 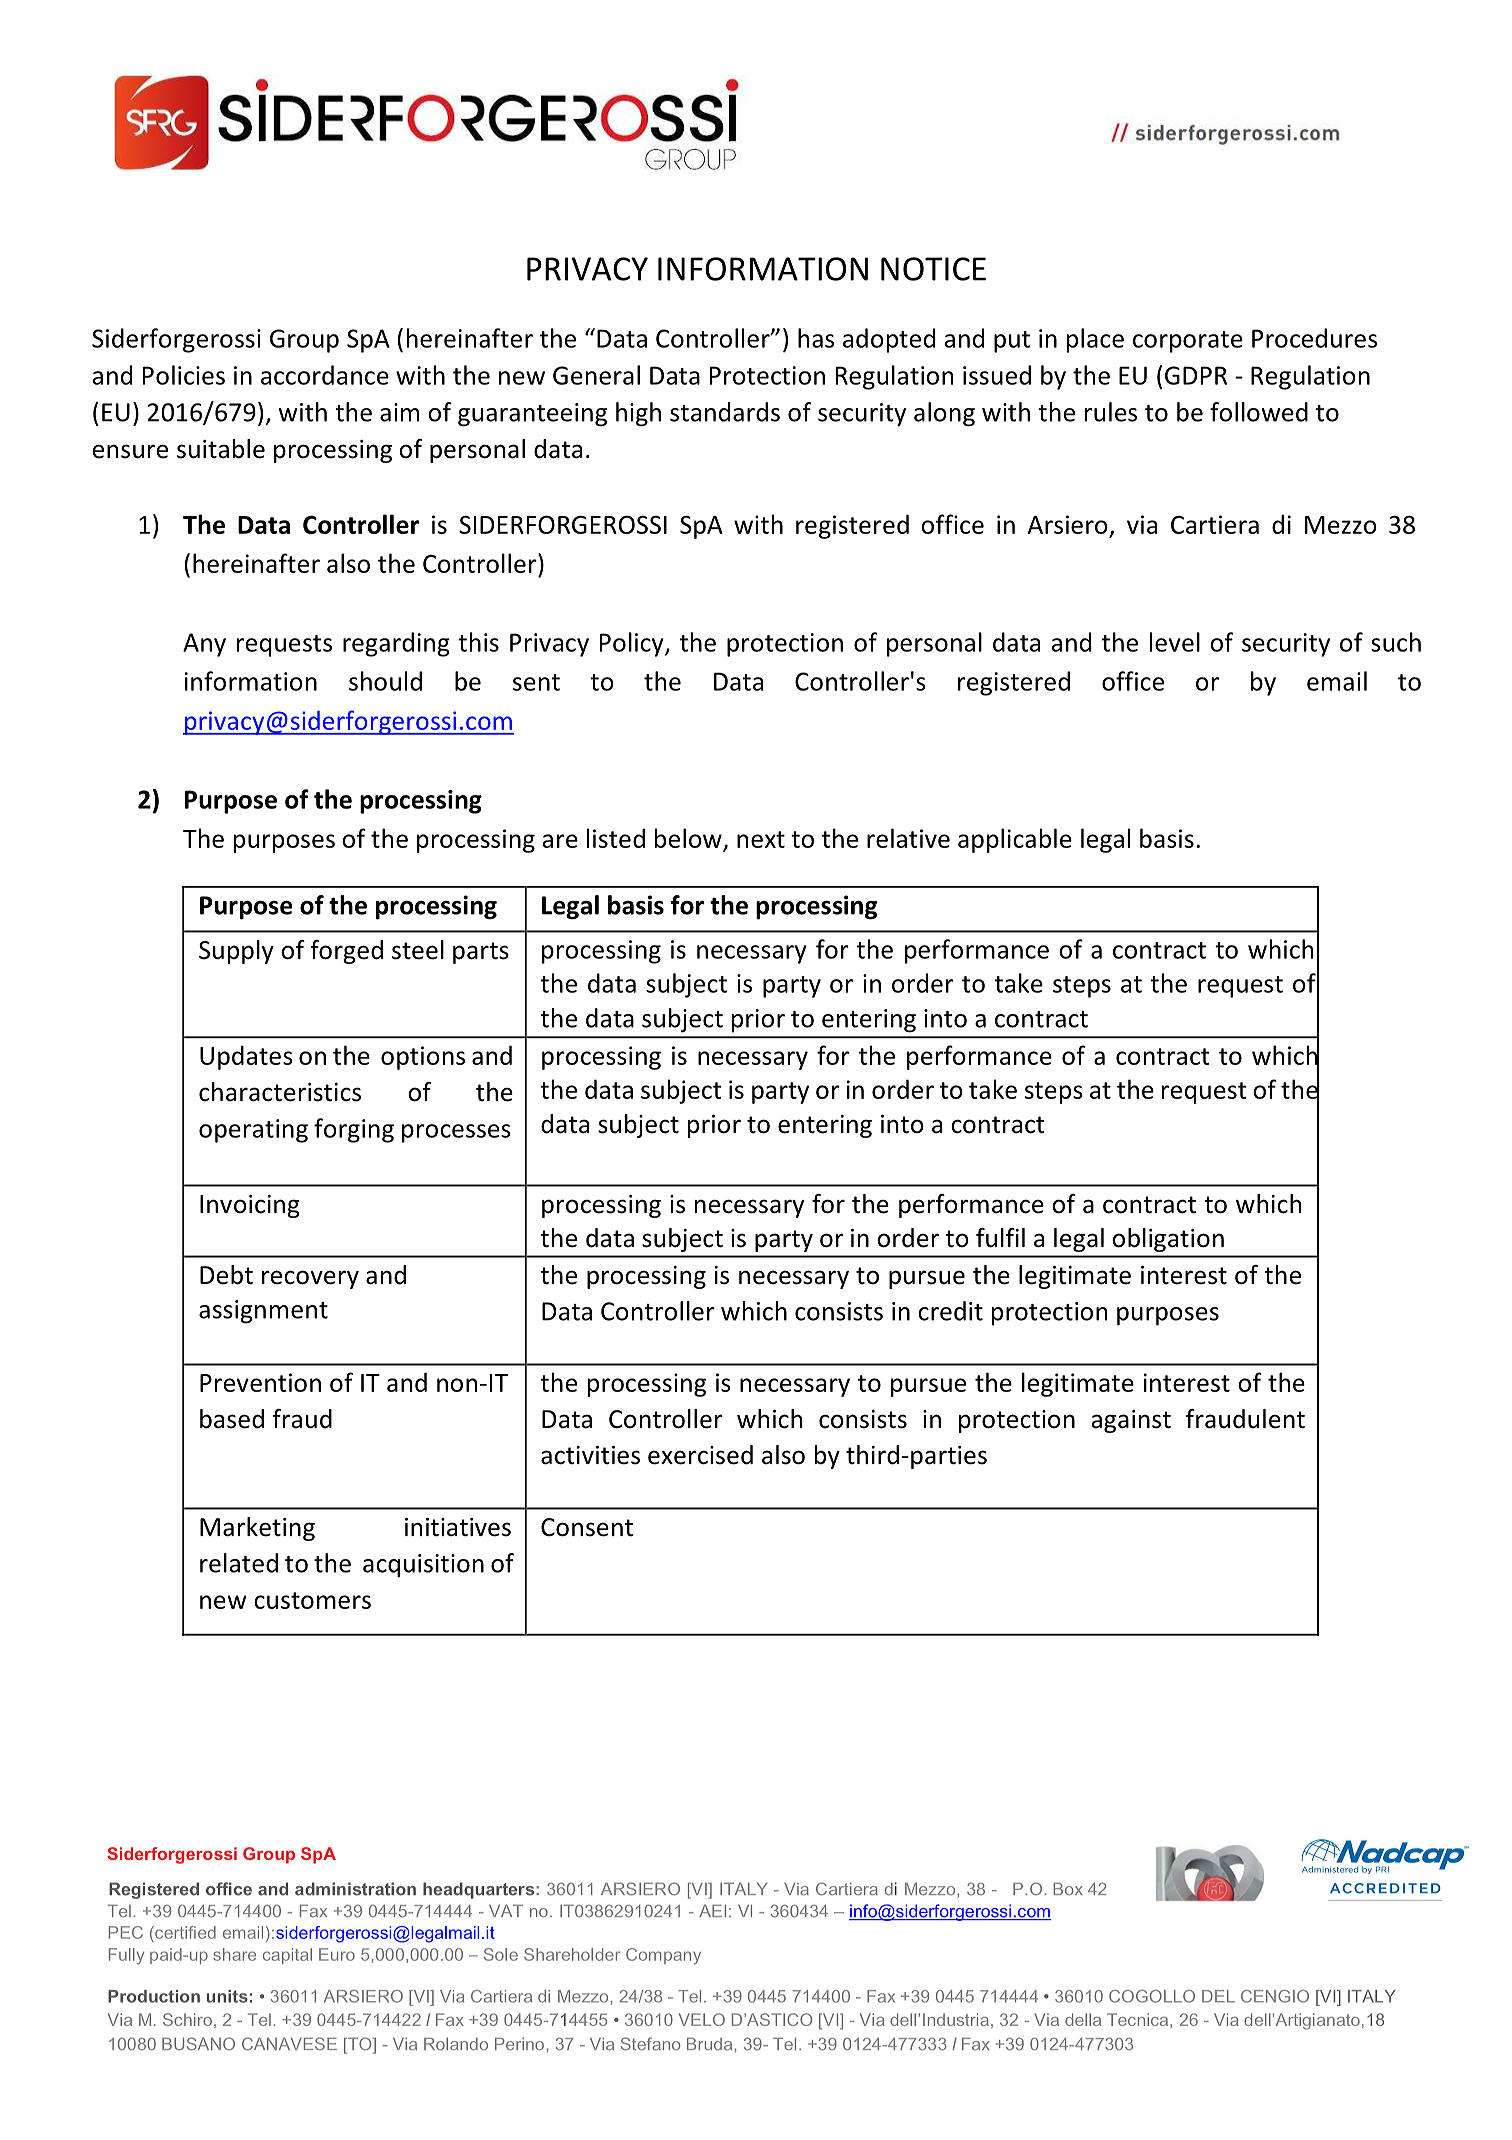 What do you see at coordinates (287, 1956) in the image?
I see `capital` at bounding box center [287, 1956].
